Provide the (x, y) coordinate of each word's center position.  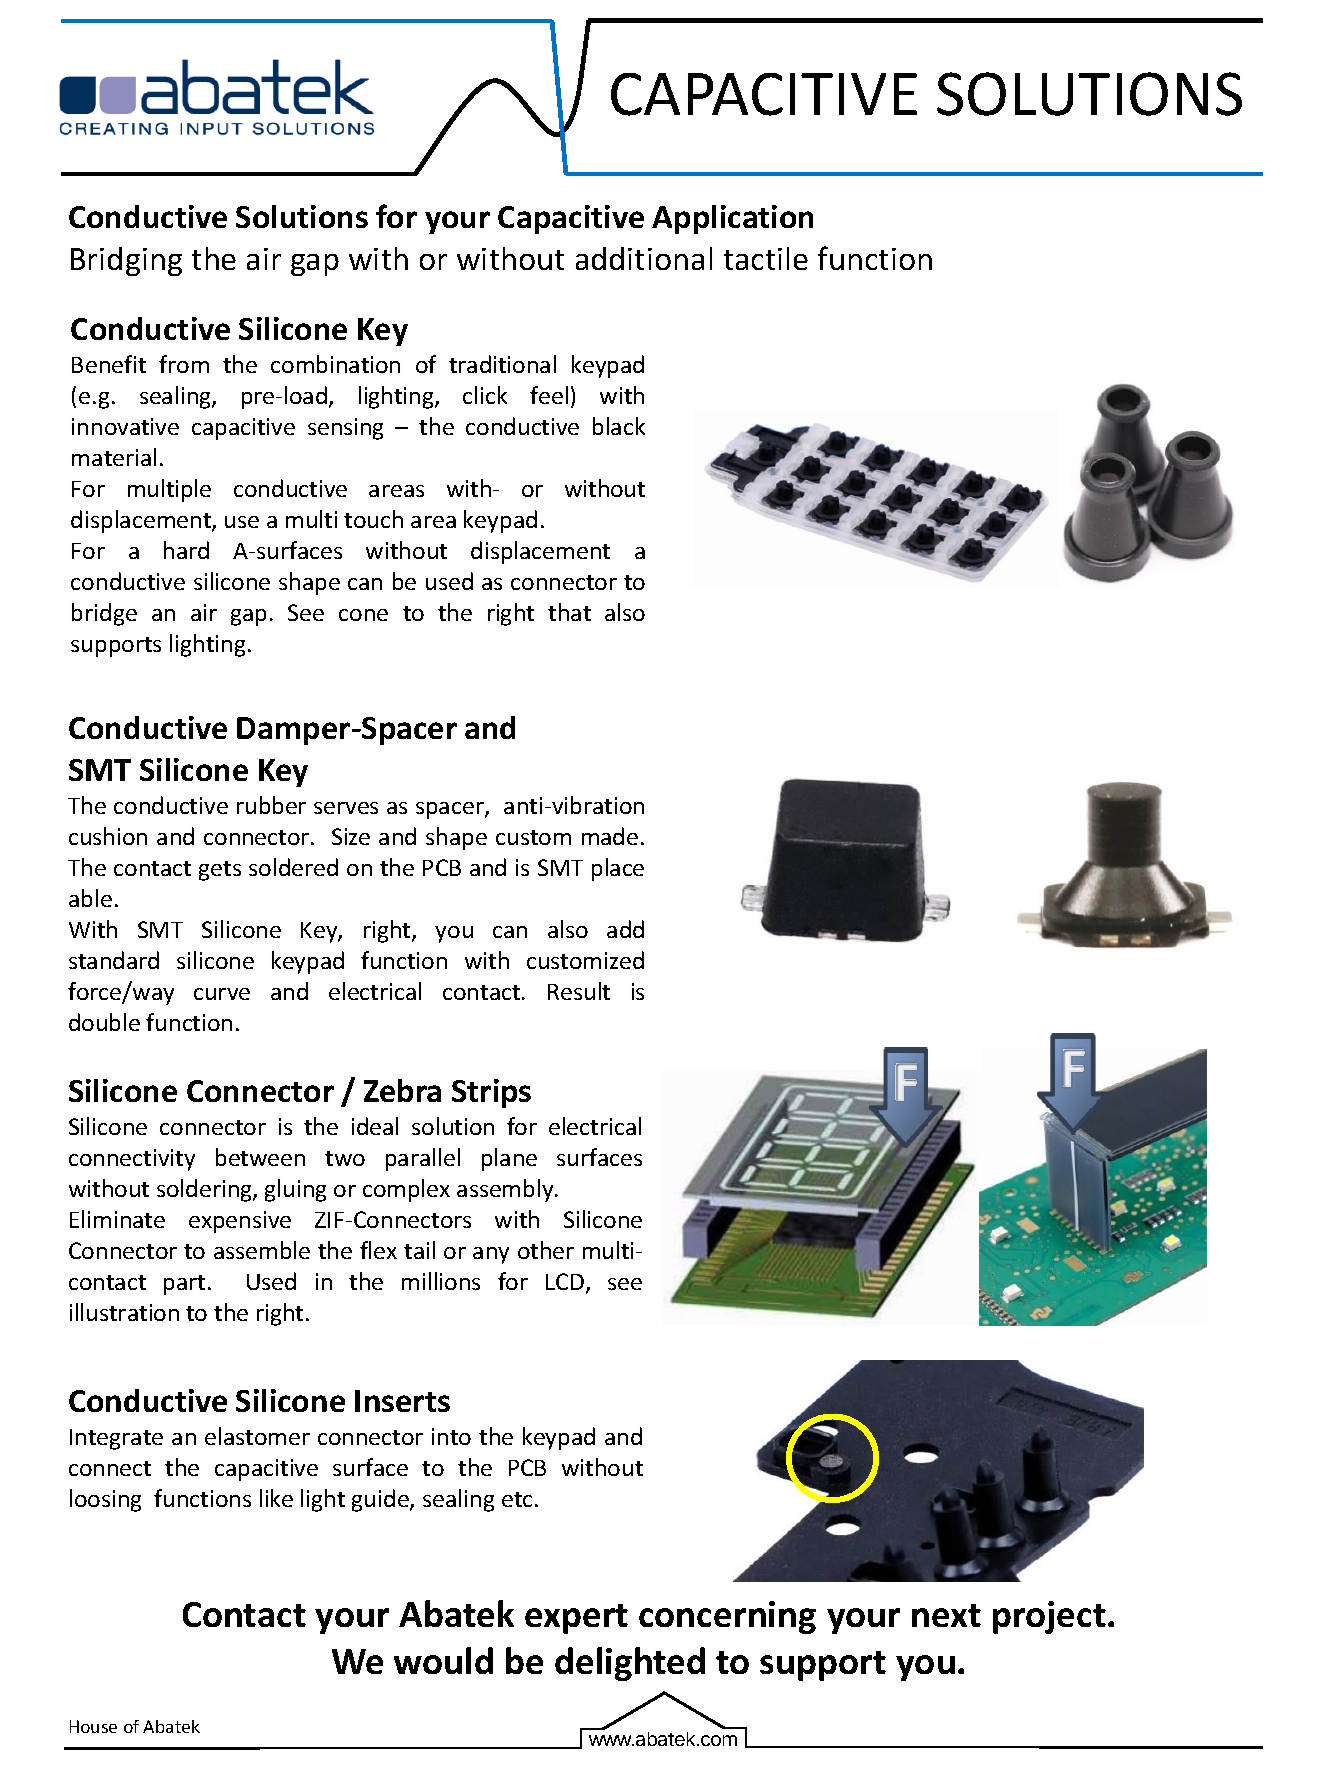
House (93, 1726)
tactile (766, 258)
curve (222, 994)
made (610, 836)
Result (579, 991)
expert (576, 1619)
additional (644, 258)
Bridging (126, 261)
